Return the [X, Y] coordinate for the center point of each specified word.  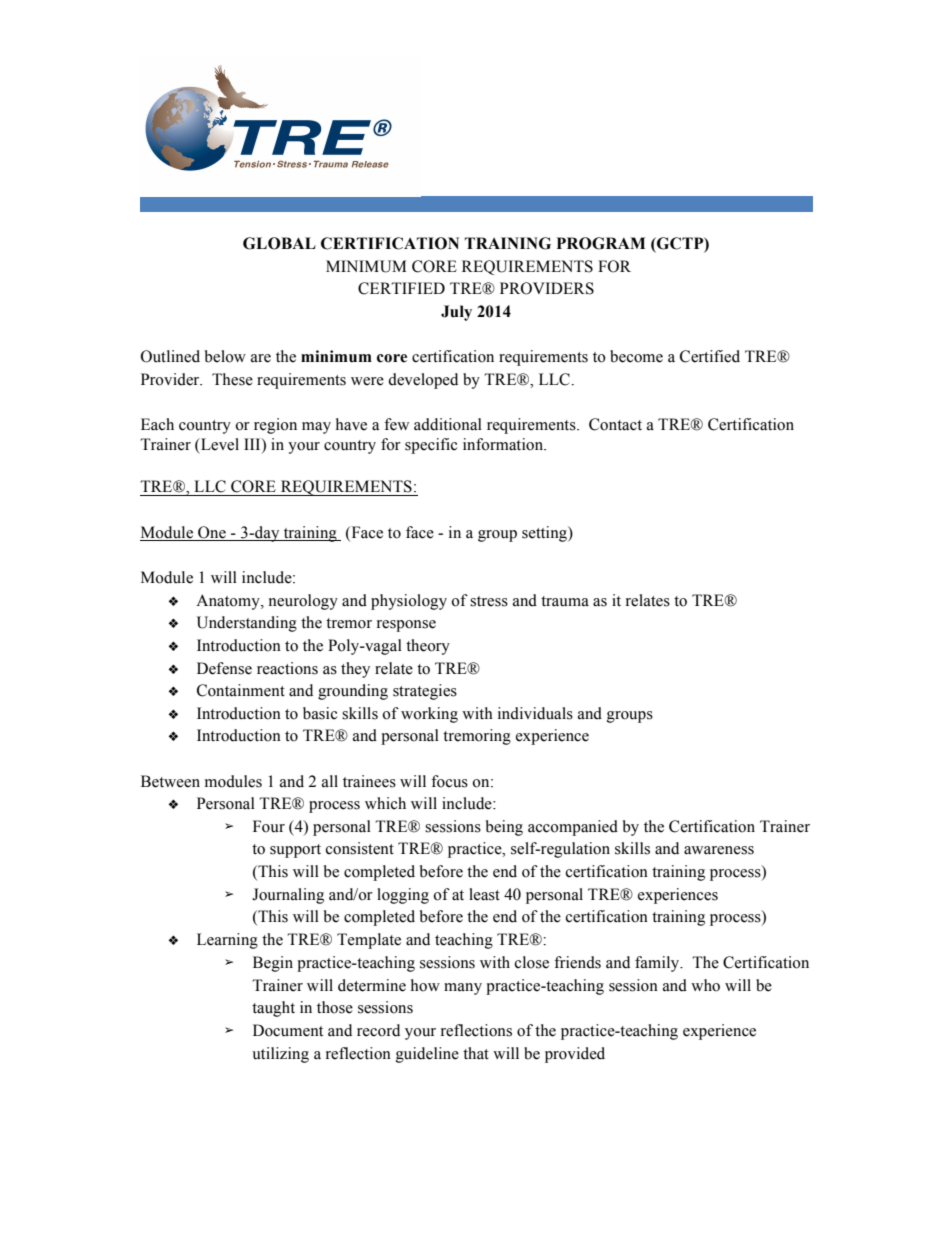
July [456, 313]
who [705, 985]
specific [431, 446]
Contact [615, 424]
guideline [427, 1055]
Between [170, 781]
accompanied [573, 828]
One [212, 532]
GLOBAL [279, 243]
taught [273, 1009]
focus [449, 781]
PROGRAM [601, 243]
